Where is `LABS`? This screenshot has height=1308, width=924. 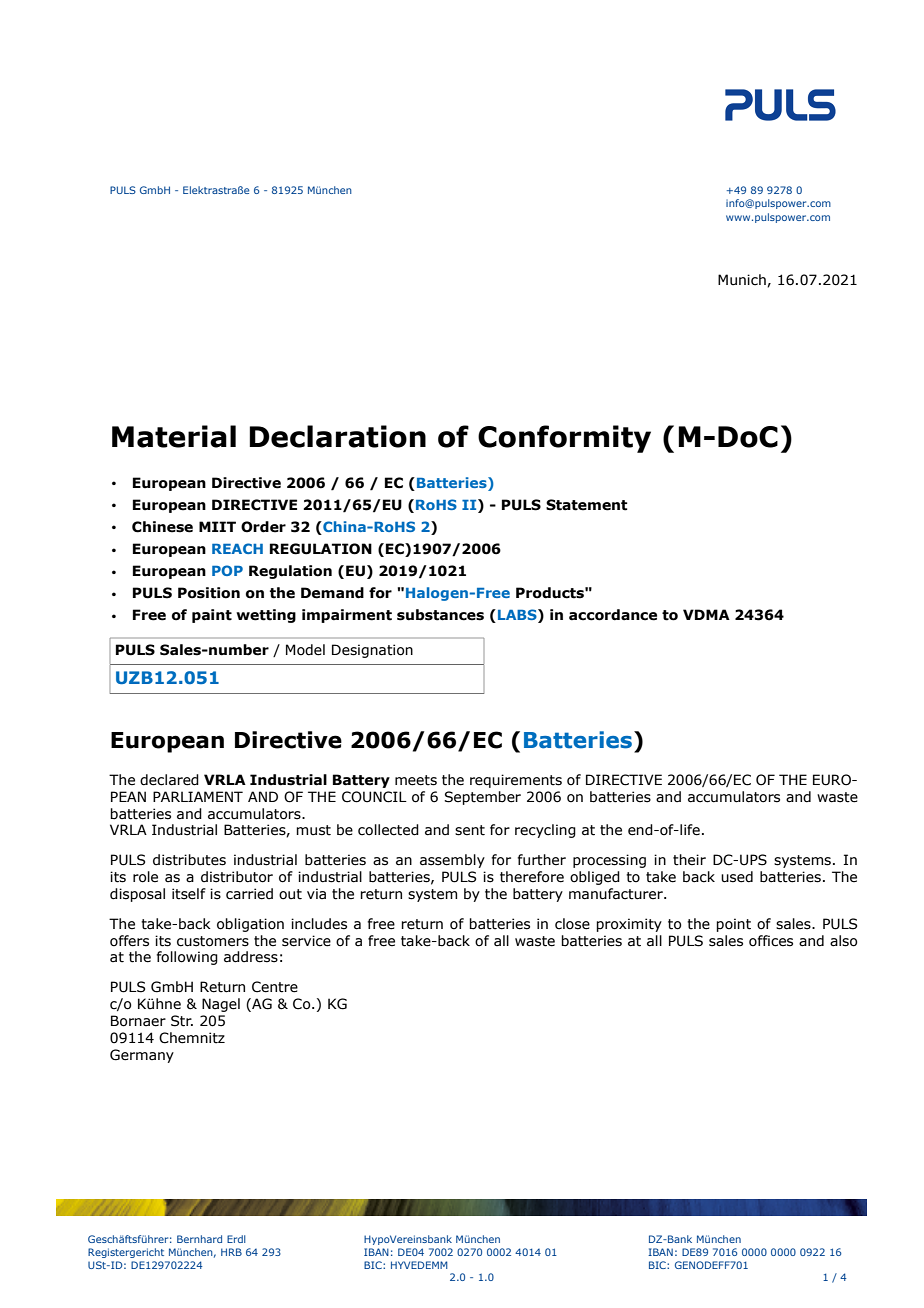 LABS is located at coordinates (518, 616).
